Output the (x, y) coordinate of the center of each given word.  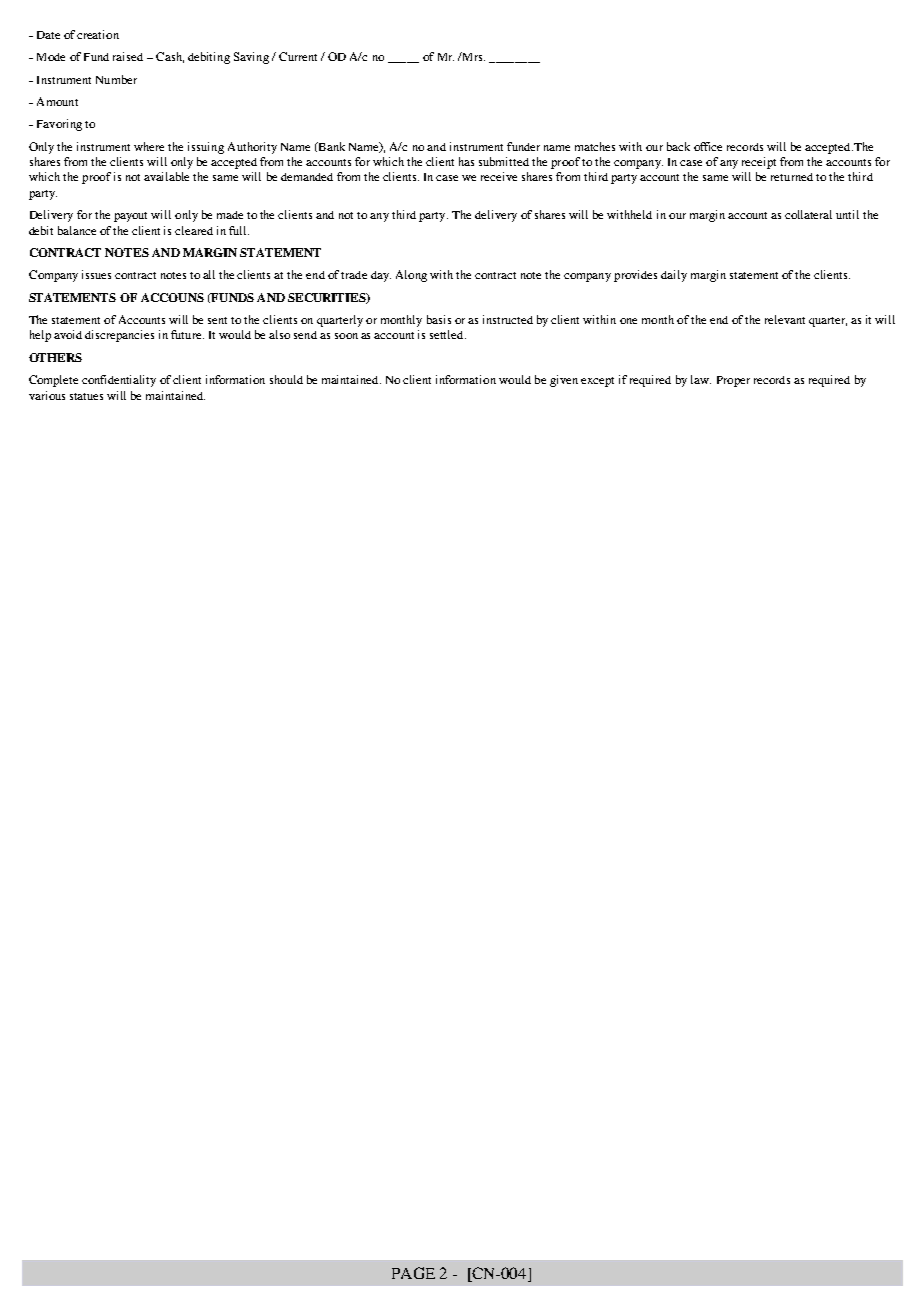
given (564, 381)
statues (86, 396)
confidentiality (119, 381)
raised (128, 56)
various (47, 395)
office (708, 146)
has (466, 161)
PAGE (413, 1273)
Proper (733, 381)
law (701, 379)
